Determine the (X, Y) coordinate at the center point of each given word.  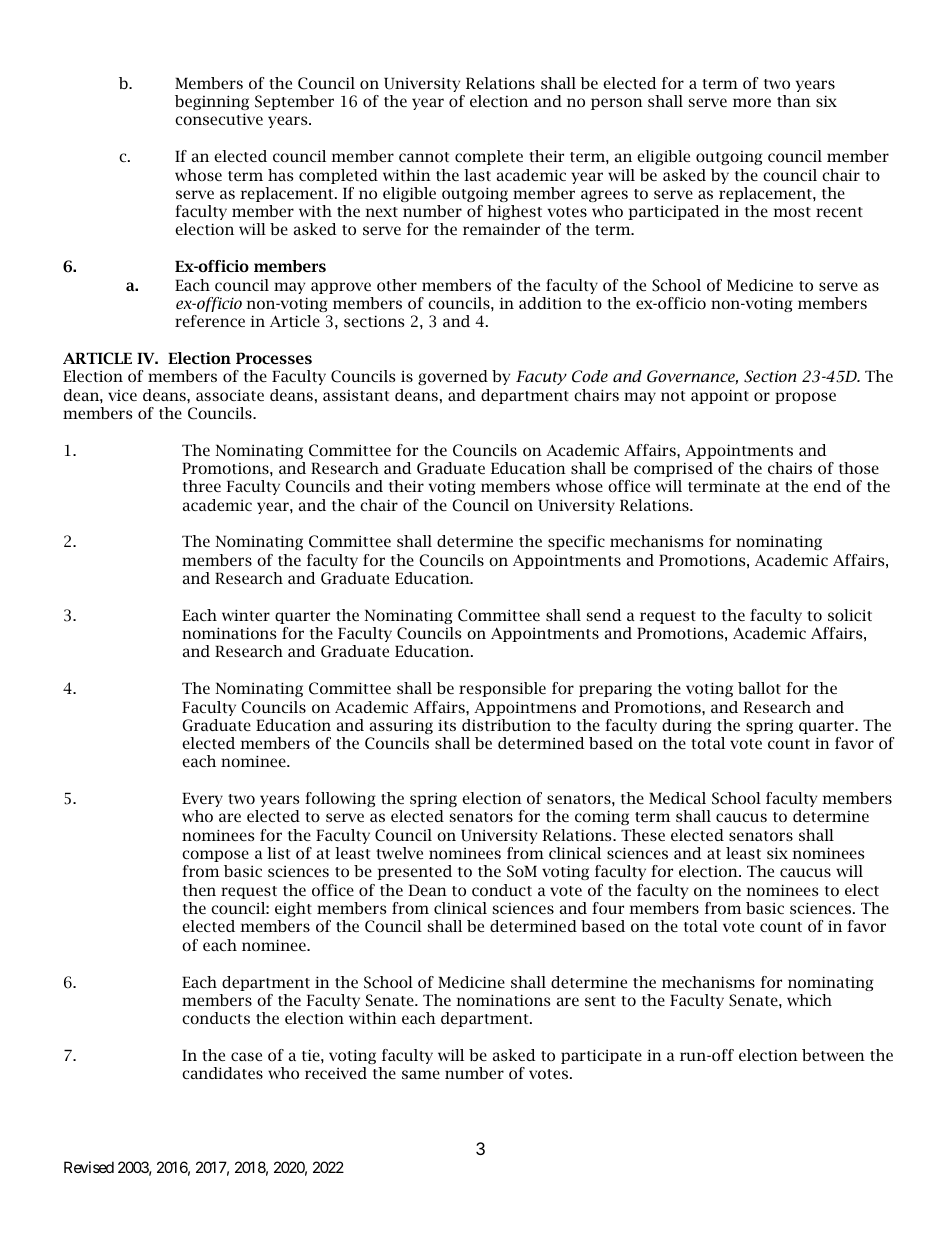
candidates (222, 1073)
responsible (502, 689)
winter (246, 615)
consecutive (219, 119)
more (752, 102)
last (477, 175)
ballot (759, 688)
